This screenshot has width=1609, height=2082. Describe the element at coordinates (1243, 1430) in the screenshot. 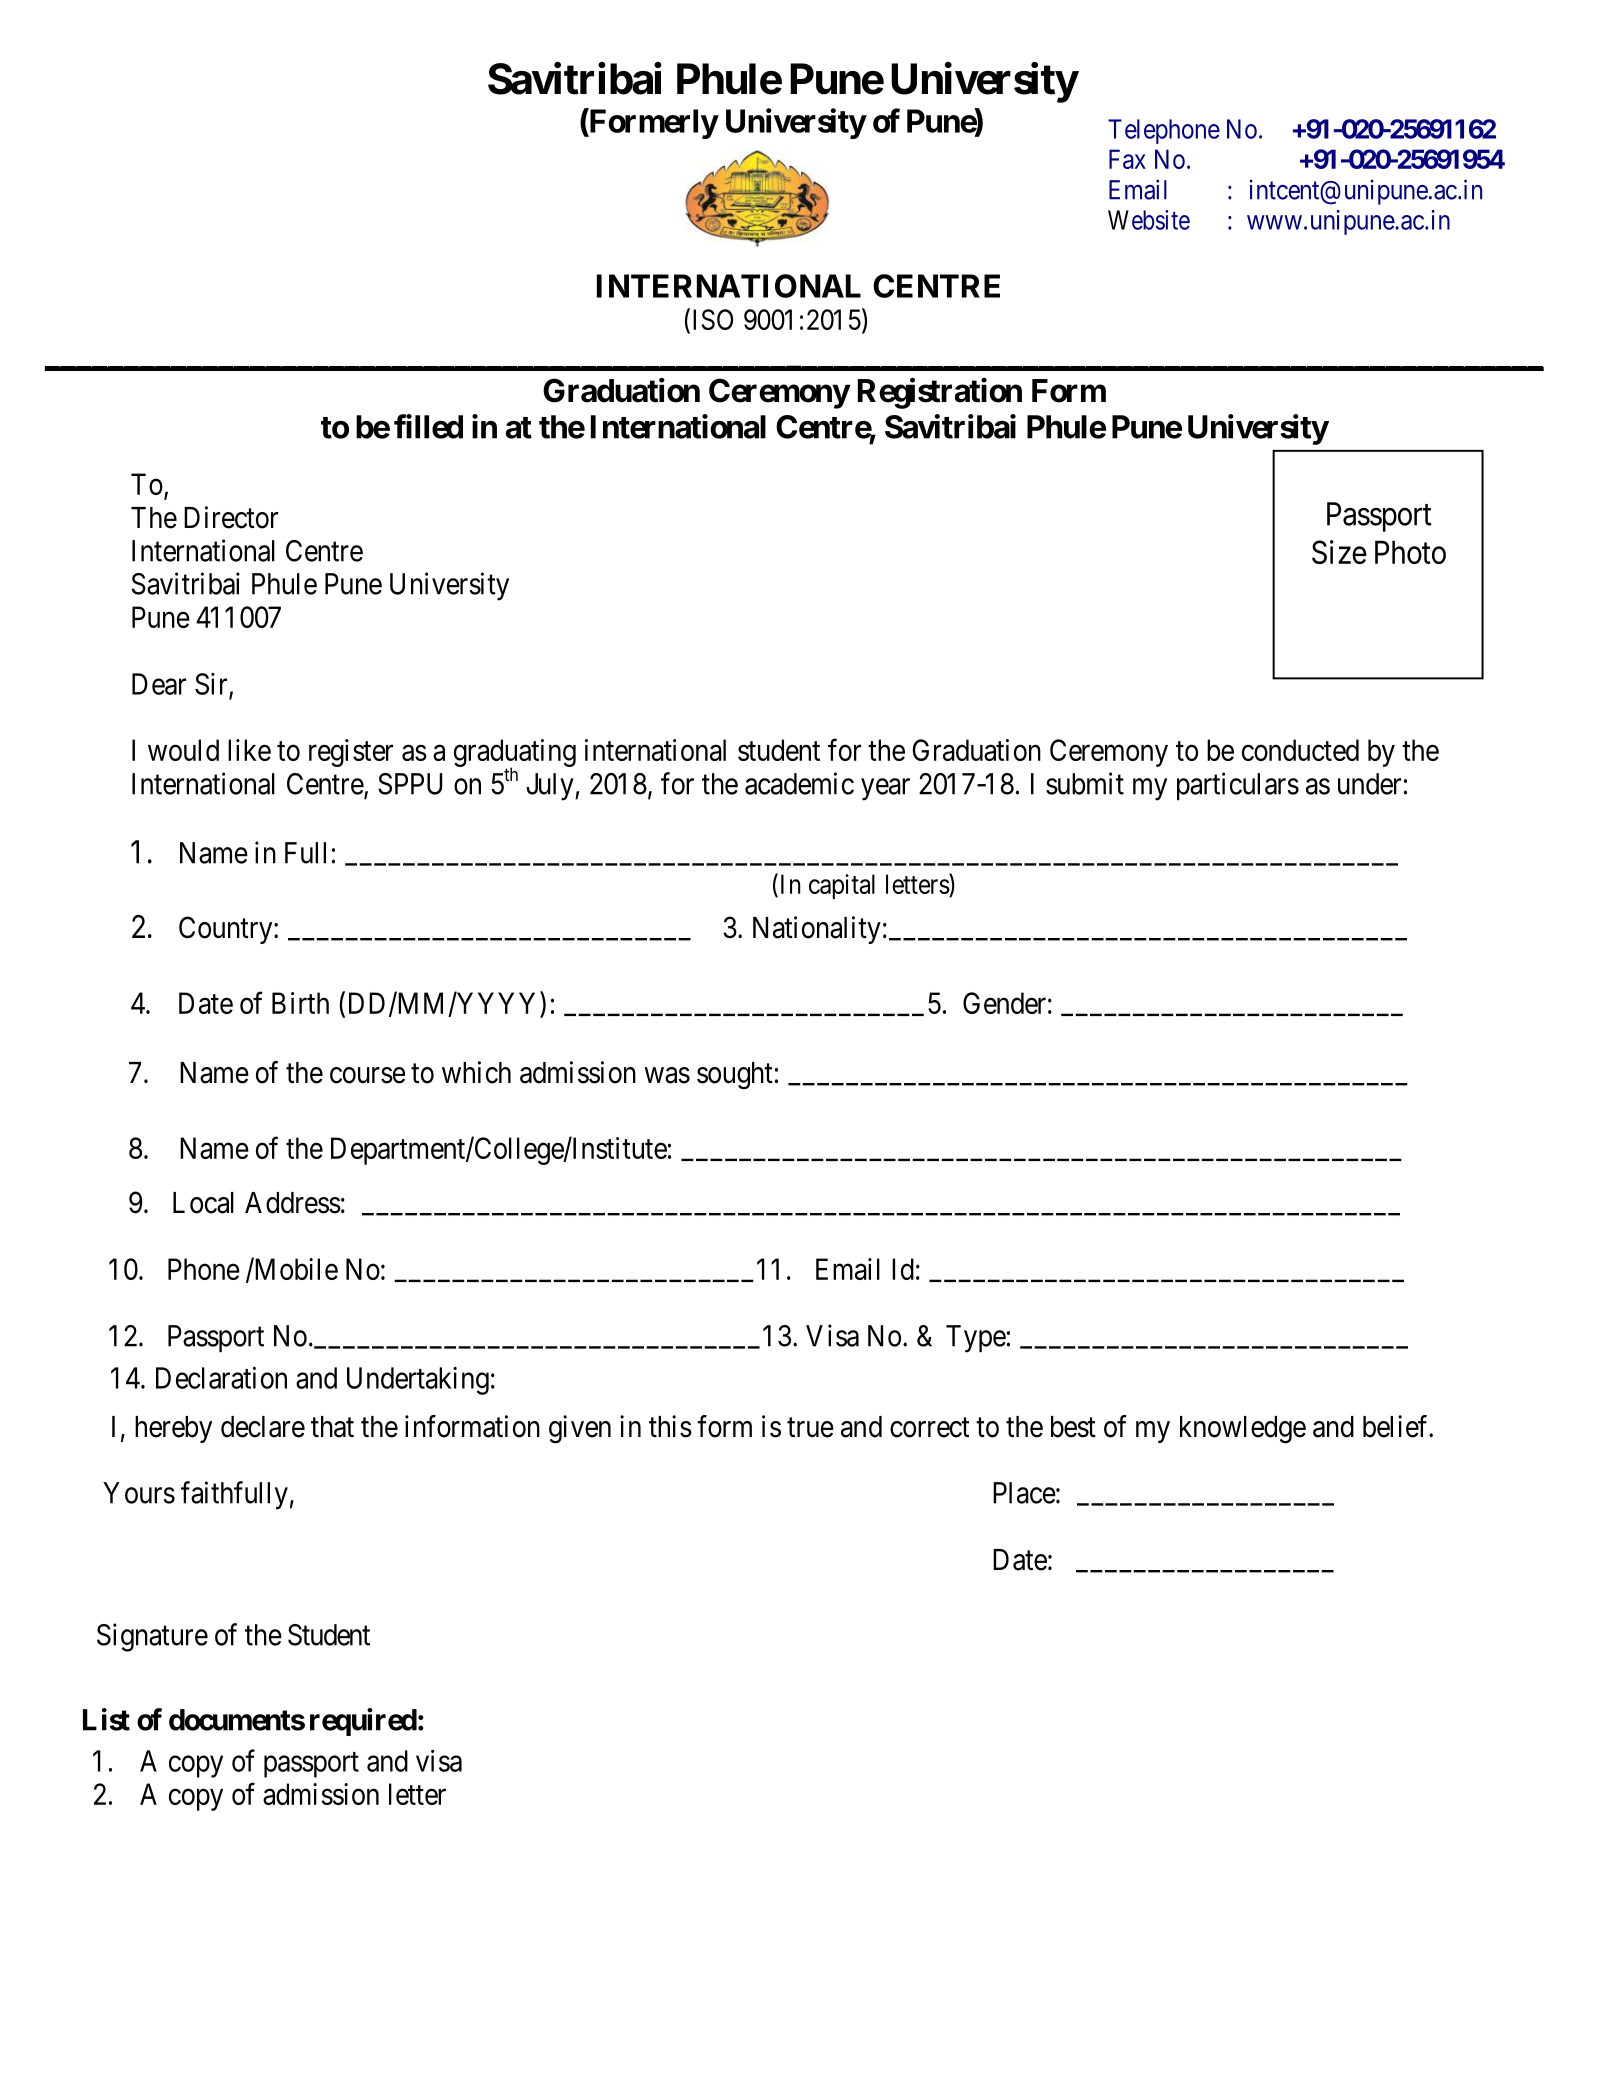

I see `knowledge` at that location.
